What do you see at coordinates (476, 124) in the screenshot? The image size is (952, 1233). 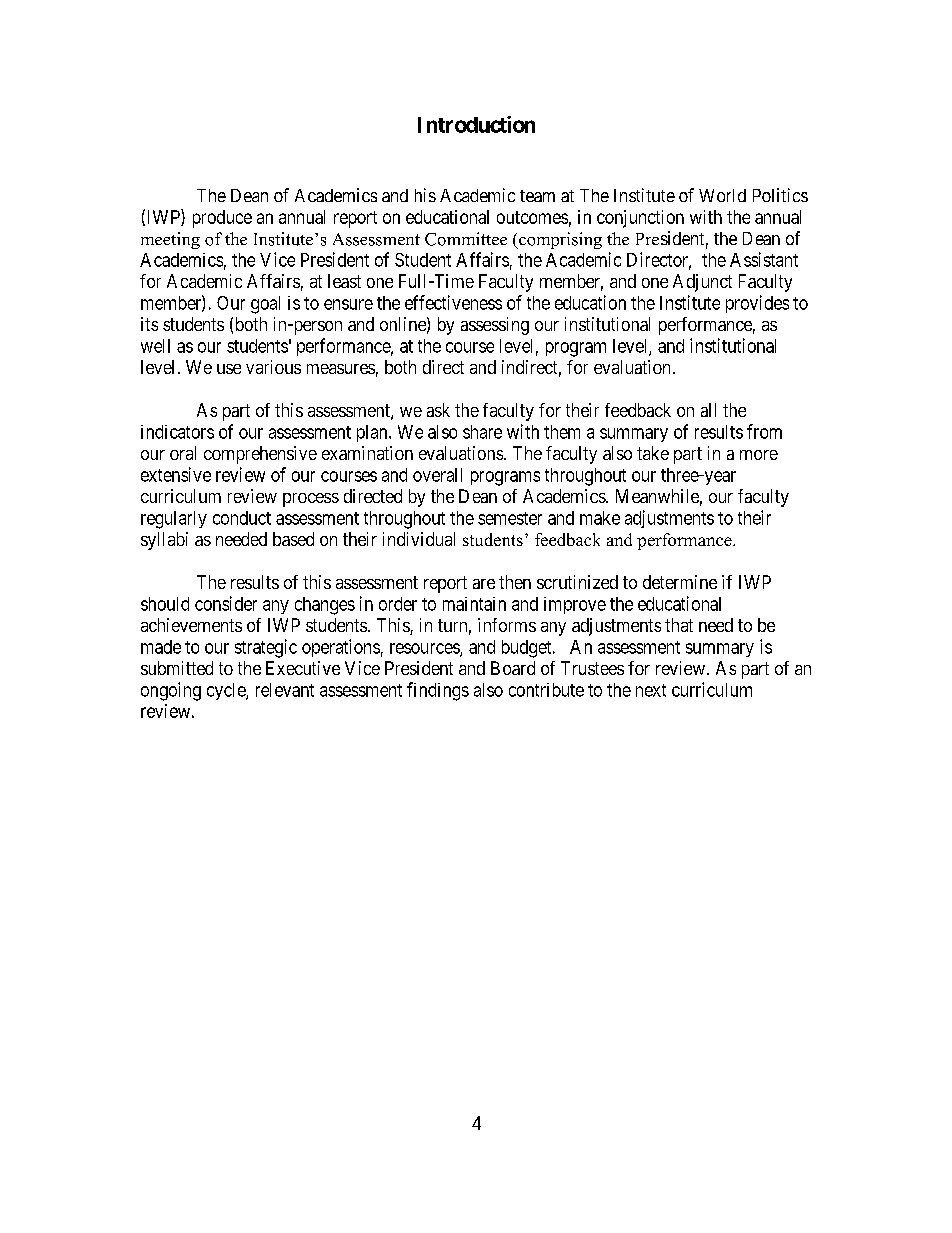 I see `Introduction` at bounding box center [476, 124].
